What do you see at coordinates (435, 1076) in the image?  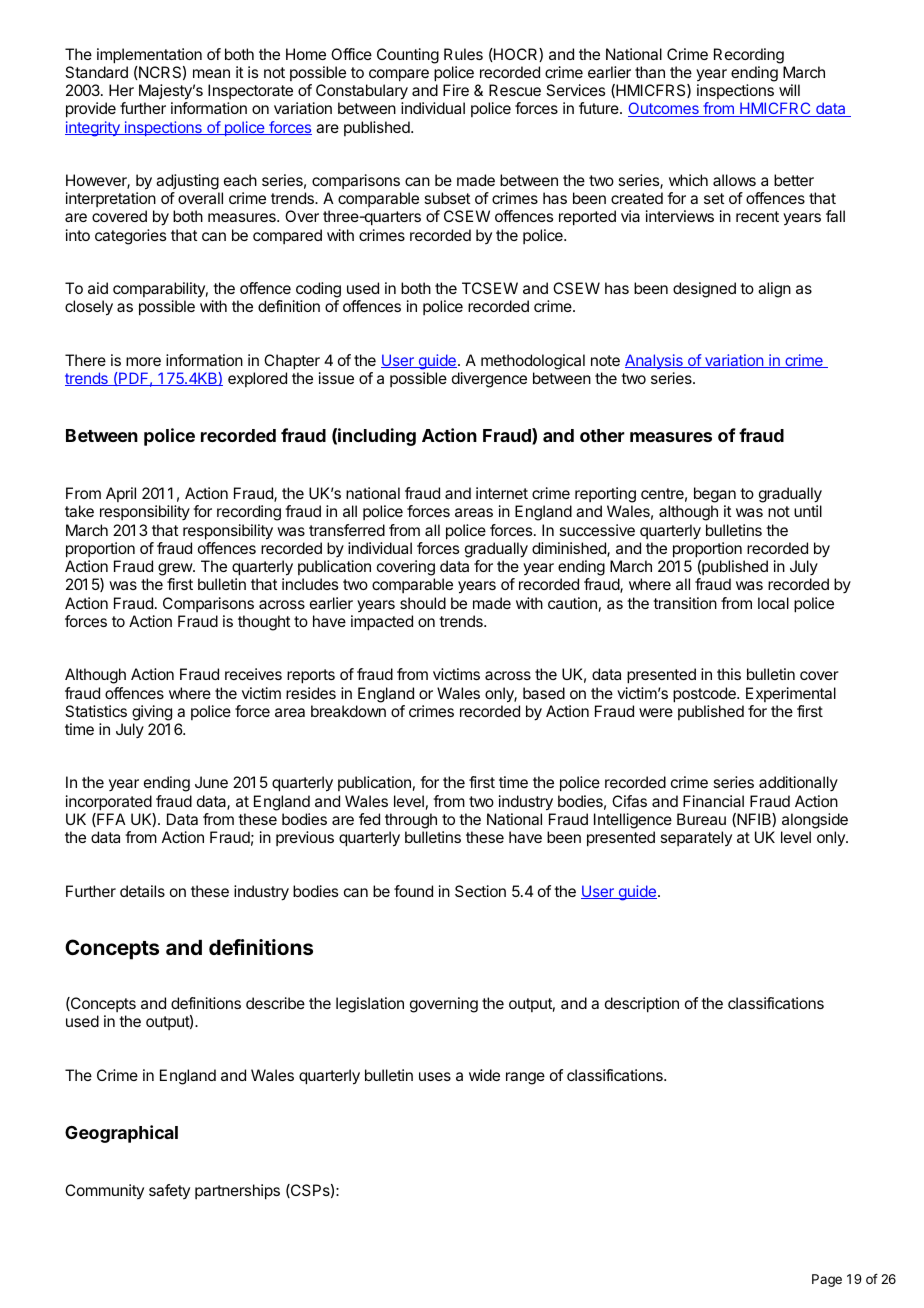 I see `uses` at bounding box center [435, 1076].
